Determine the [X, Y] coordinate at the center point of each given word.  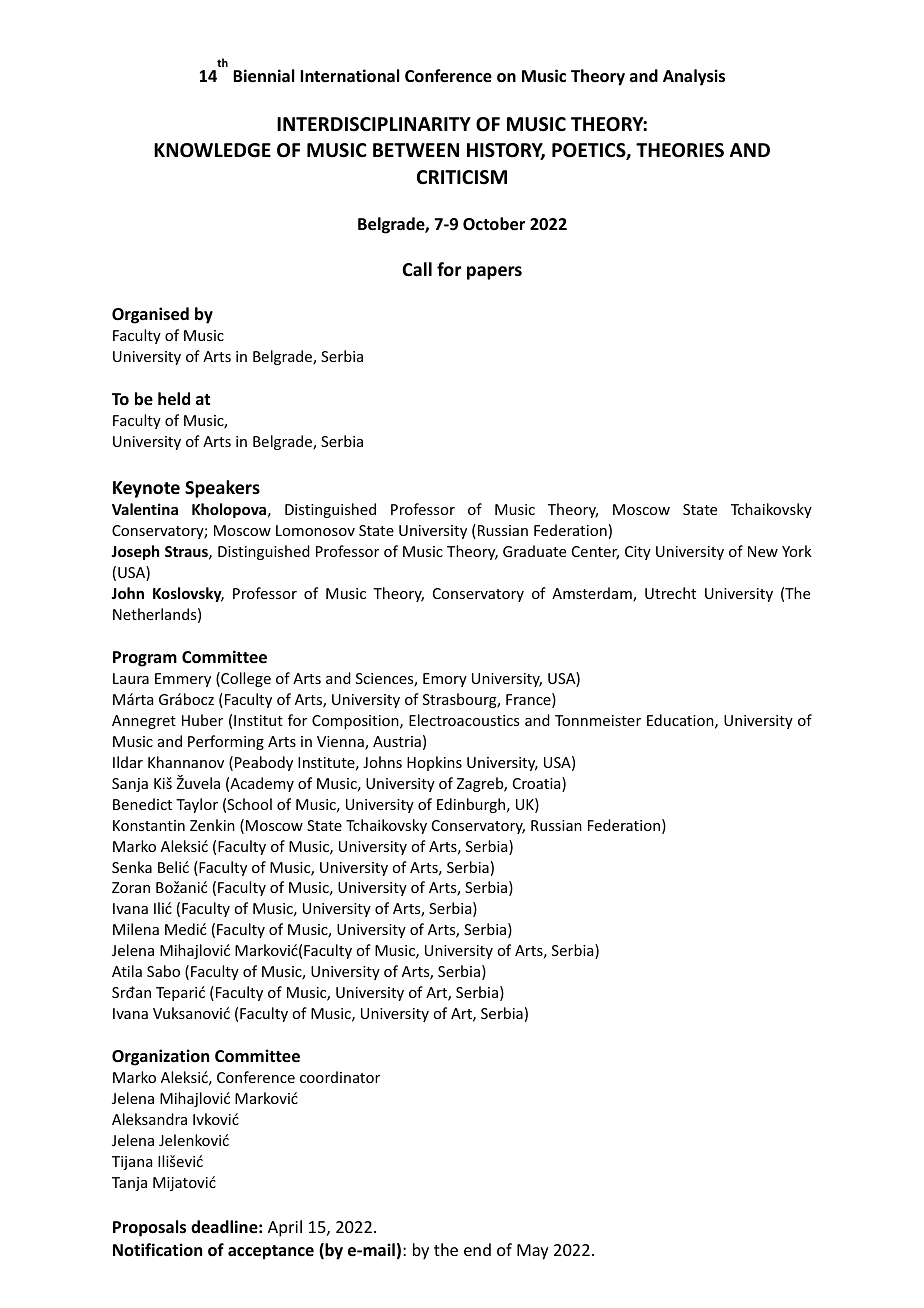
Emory [445, 680]
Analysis [694, 77]
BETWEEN [416, 150]
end [477, 1249]
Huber [202, 720]
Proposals [149, 1228]
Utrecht [670, 593]
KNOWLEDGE [212, 150]
